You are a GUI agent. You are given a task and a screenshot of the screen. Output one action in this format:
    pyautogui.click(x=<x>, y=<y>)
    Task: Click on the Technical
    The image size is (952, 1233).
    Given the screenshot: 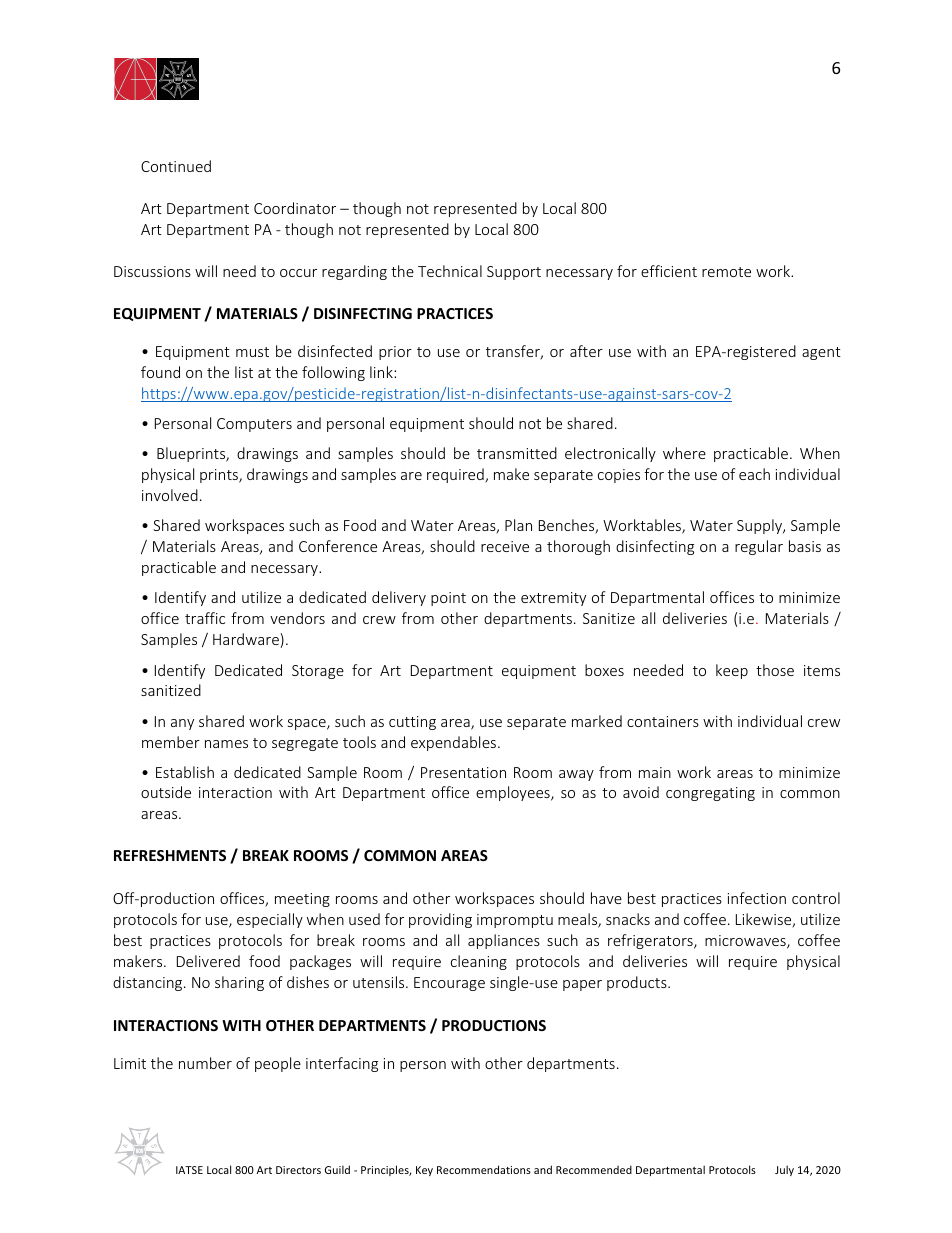 What is the action you would take?
    pyautogui.click(x=450, y=271)
